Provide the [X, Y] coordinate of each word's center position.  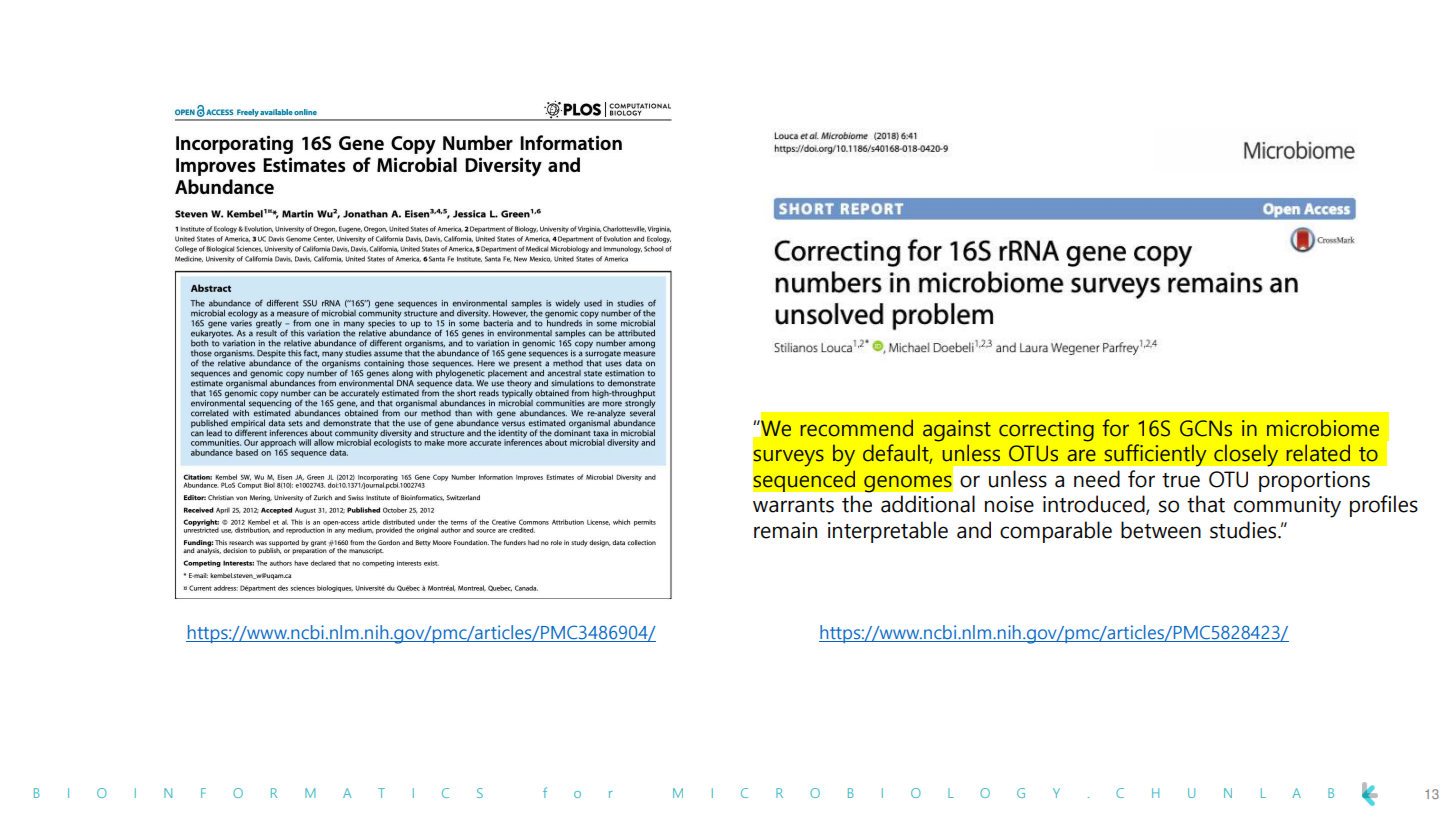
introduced [1095, 505]
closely [1246, 455]
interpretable [888, 532]
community [1287, 507]
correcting [1046, 431]
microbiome [1323, 428]
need [1097, 479]
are [1082, 455]
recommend [857, 428]
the [857, 504]
